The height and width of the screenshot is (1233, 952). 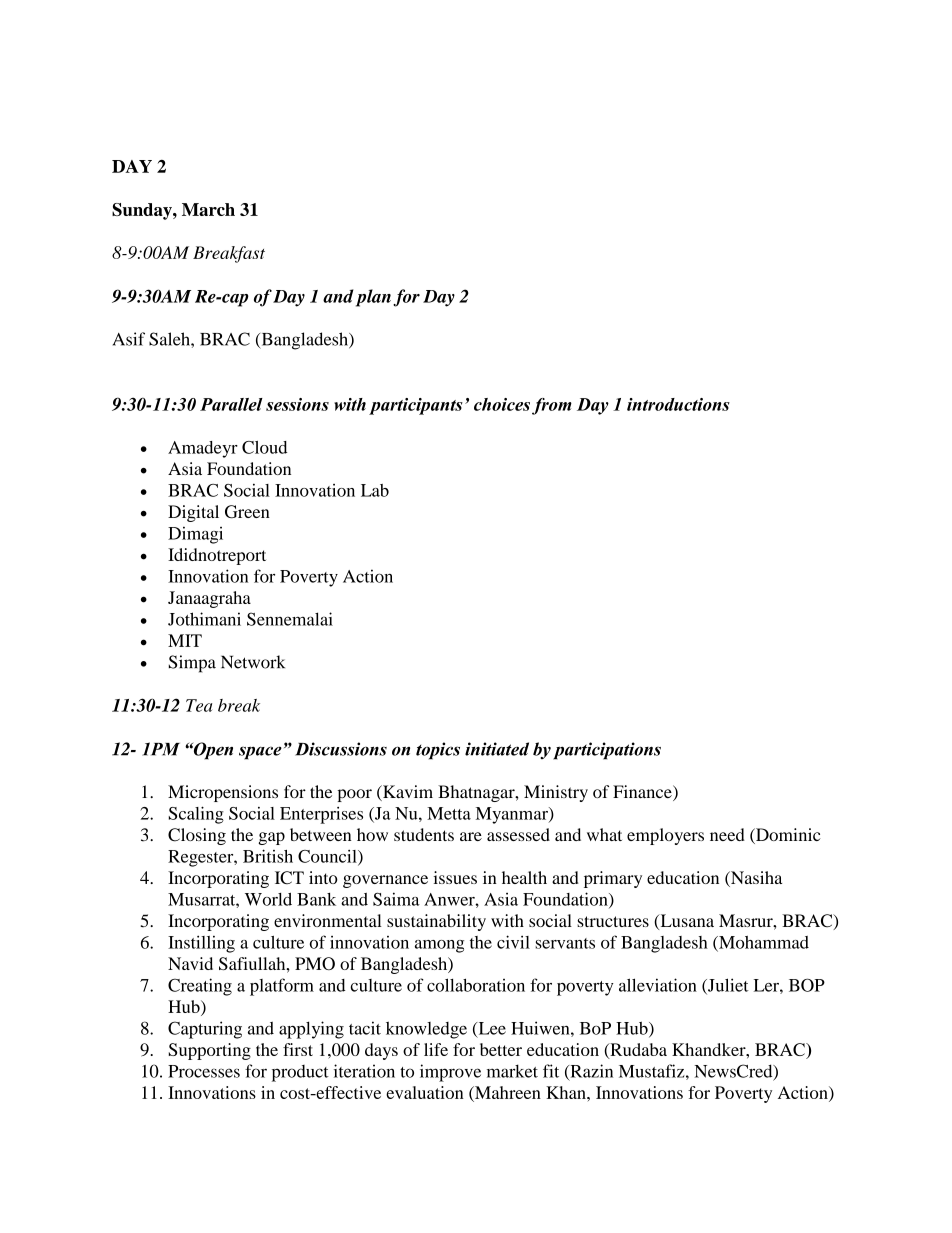 What do you see at coordinates (678, 404) in the screenshot?
I see `introductions` at bounding box center [678, 404].
